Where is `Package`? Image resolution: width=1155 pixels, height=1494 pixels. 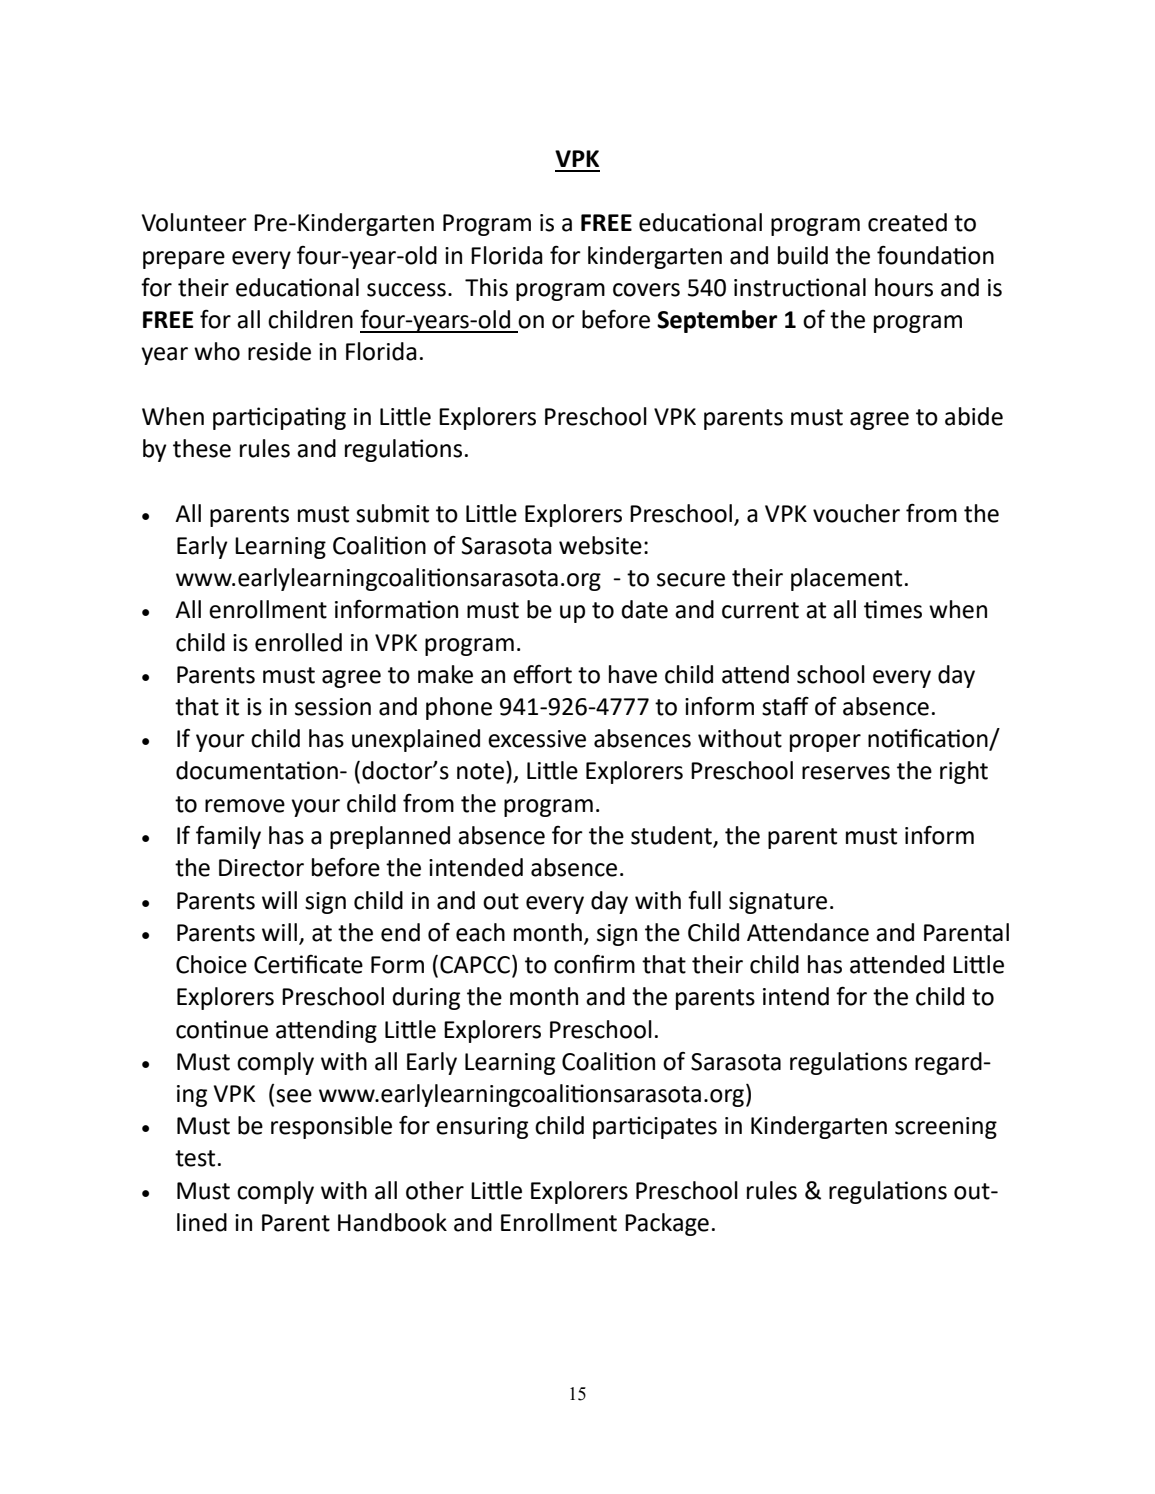 Package is located at coordinates (667, 1224).
